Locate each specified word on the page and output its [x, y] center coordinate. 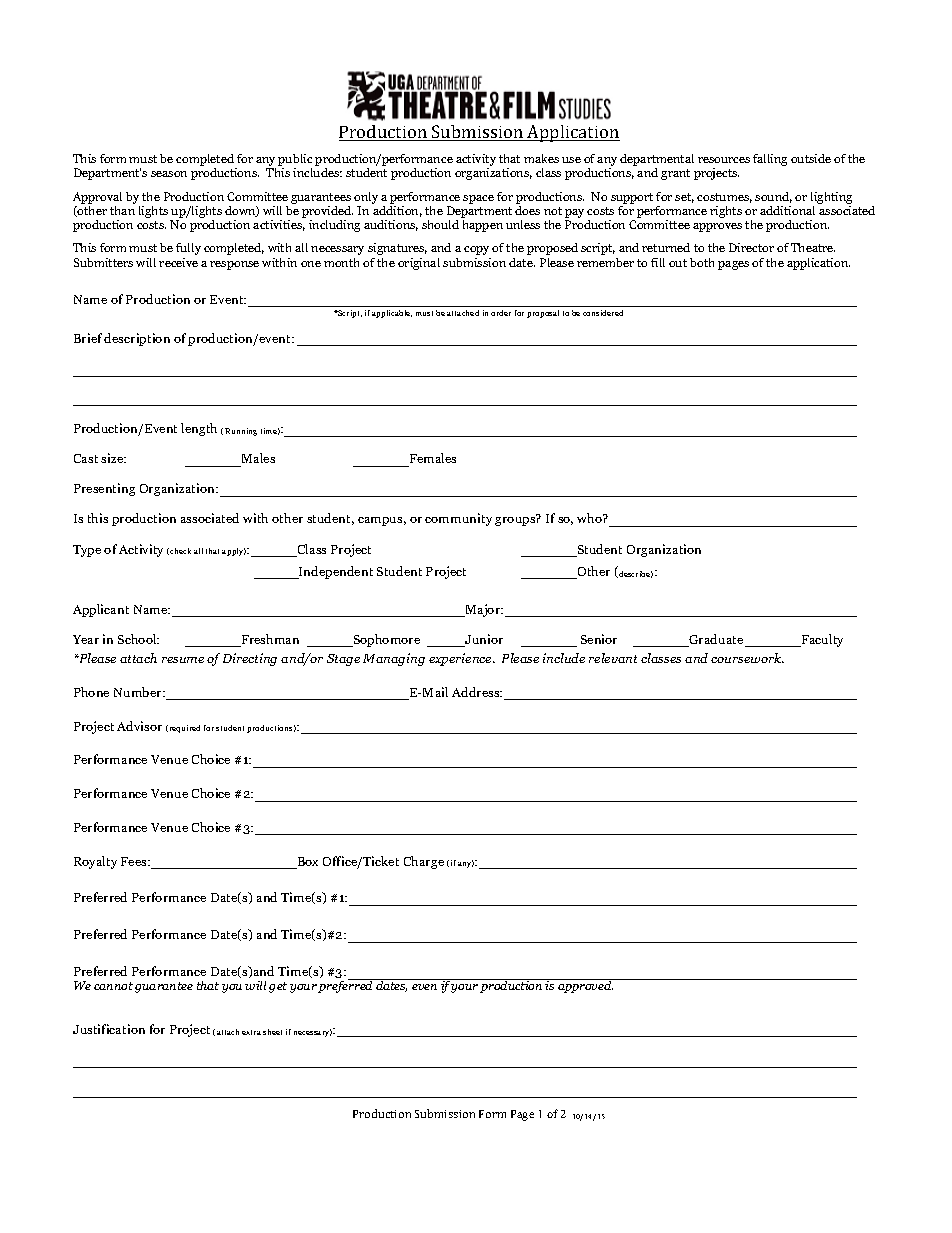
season [169, 174]
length [199, 429]
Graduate [716, 640]
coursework [747, 658]
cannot [113, 986]
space [478, 199]
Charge [424, 862]
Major [483, 610]
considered [603, 313]
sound [773, 197]
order [501, 313]
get [278, 987]
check [180, 551]
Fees [135, 861]
